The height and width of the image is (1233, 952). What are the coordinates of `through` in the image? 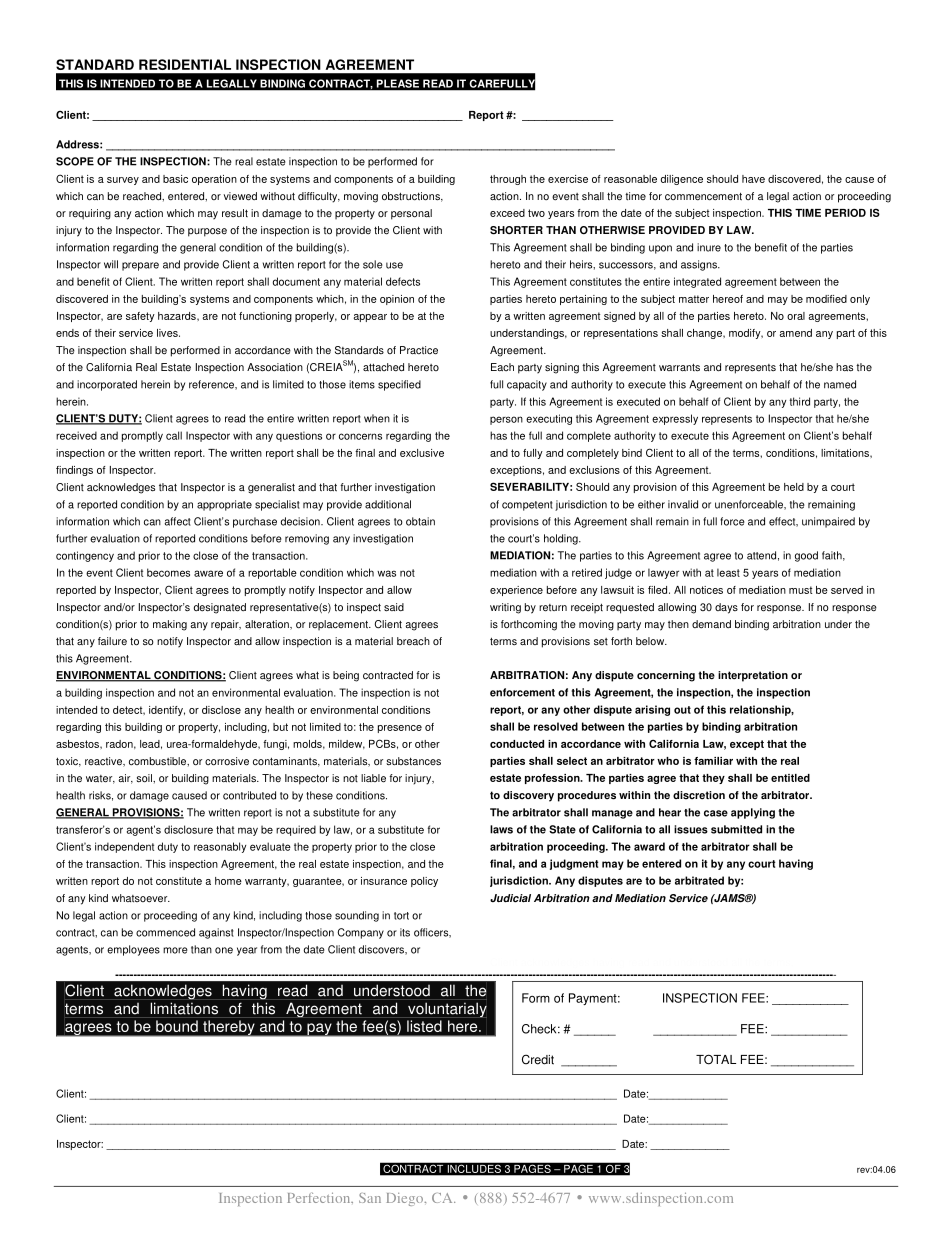 It's located at (508, 180).
